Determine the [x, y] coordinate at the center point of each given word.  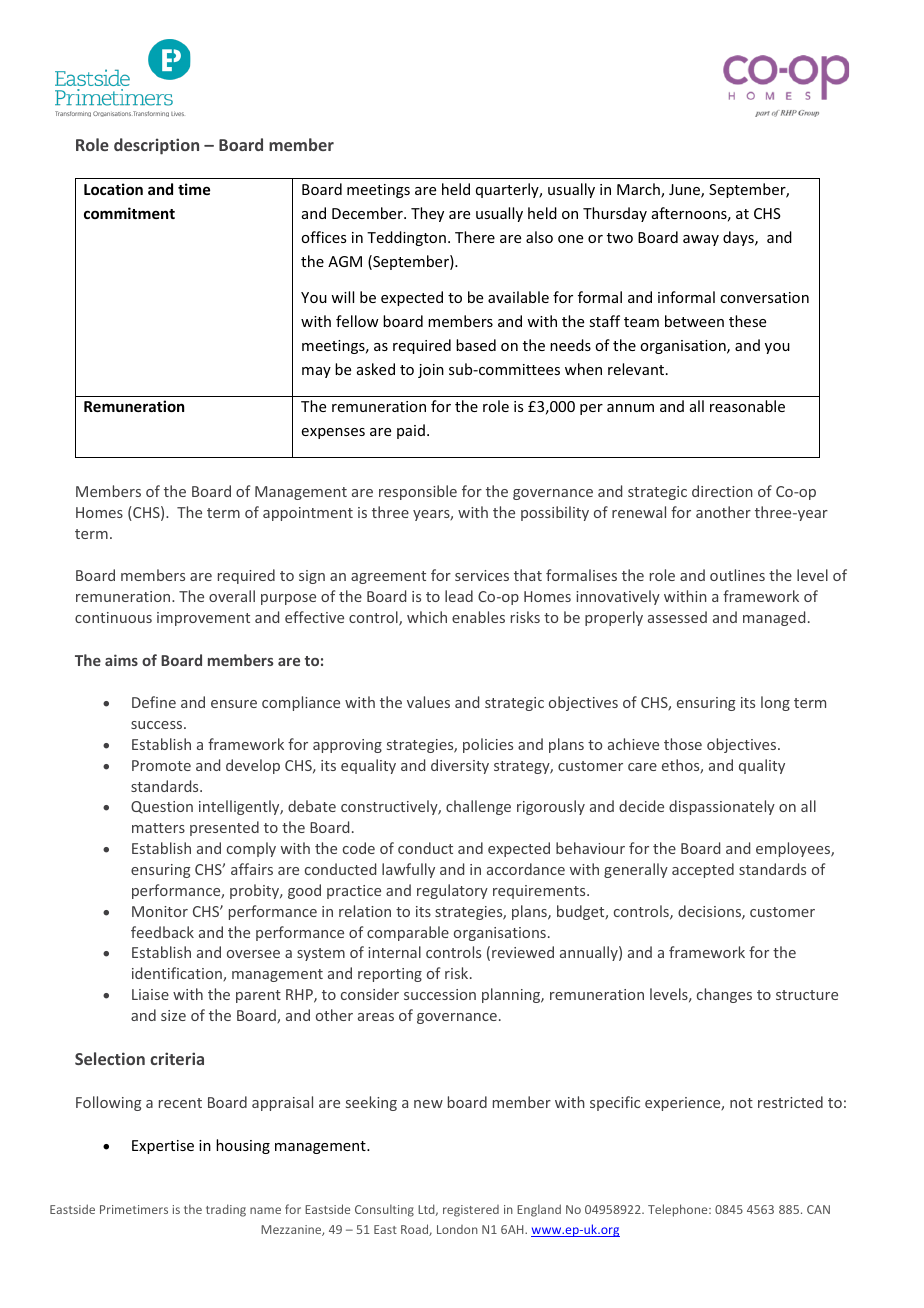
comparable [408, 933]
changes [724, 995]
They [427, 214]
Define [154, 702]
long [775, 703]
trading [226, 1210]
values [428, 702]
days [739, 238]
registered [471, 1211]
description [156, 146]
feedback [162, 932]
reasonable [747, 406]
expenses [333, 433]
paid [411, 431]
